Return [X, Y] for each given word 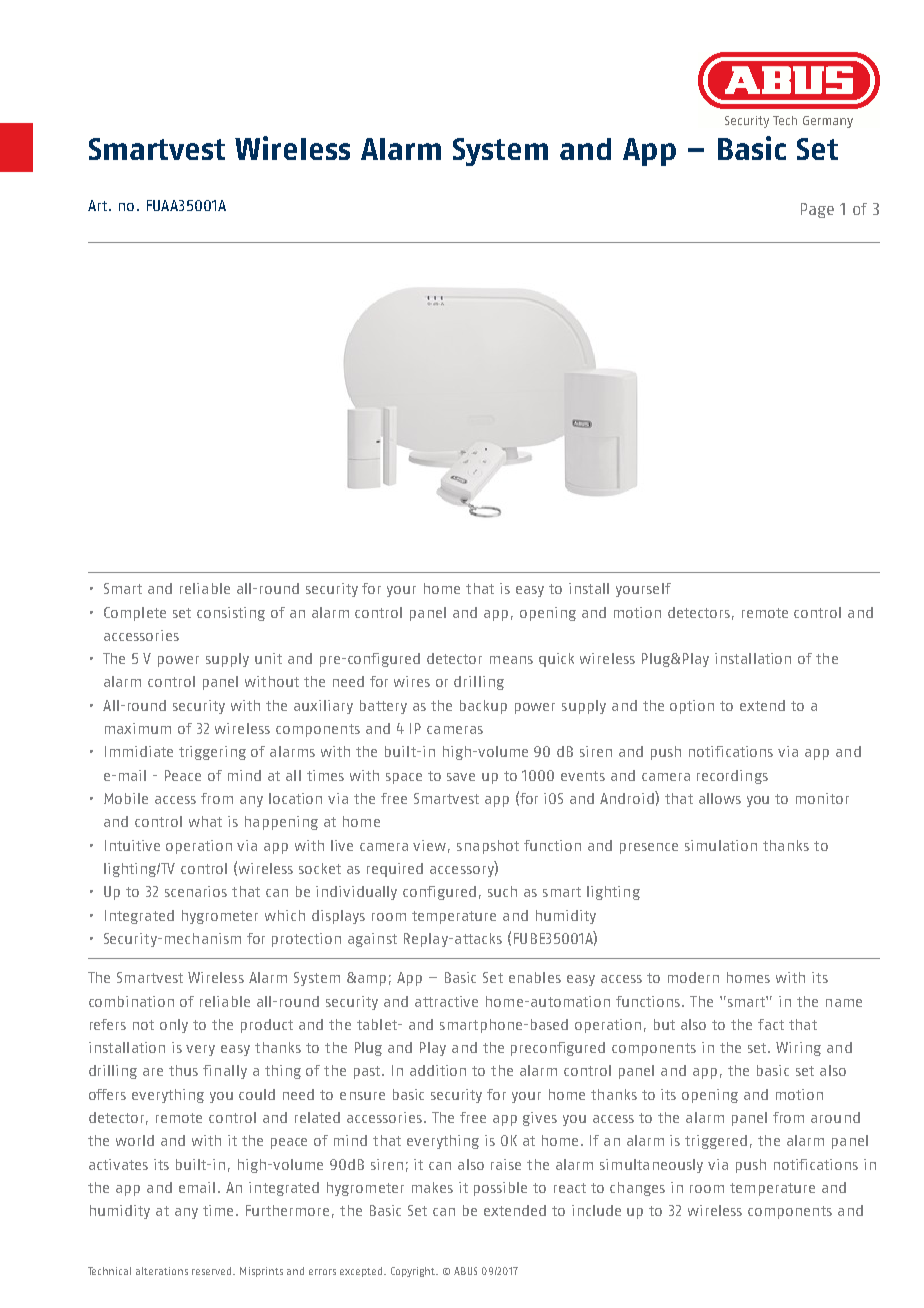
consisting [231, 614]
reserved [213, 1271]
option [692, 707]
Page [817, 210]
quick [556, 660]
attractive [446, 1001]
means [511, 660]
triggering [212, 753]
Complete [135, 614]
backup [483, 707]
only [174, 1026]
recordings [732, 777]
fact [771, 1024]
